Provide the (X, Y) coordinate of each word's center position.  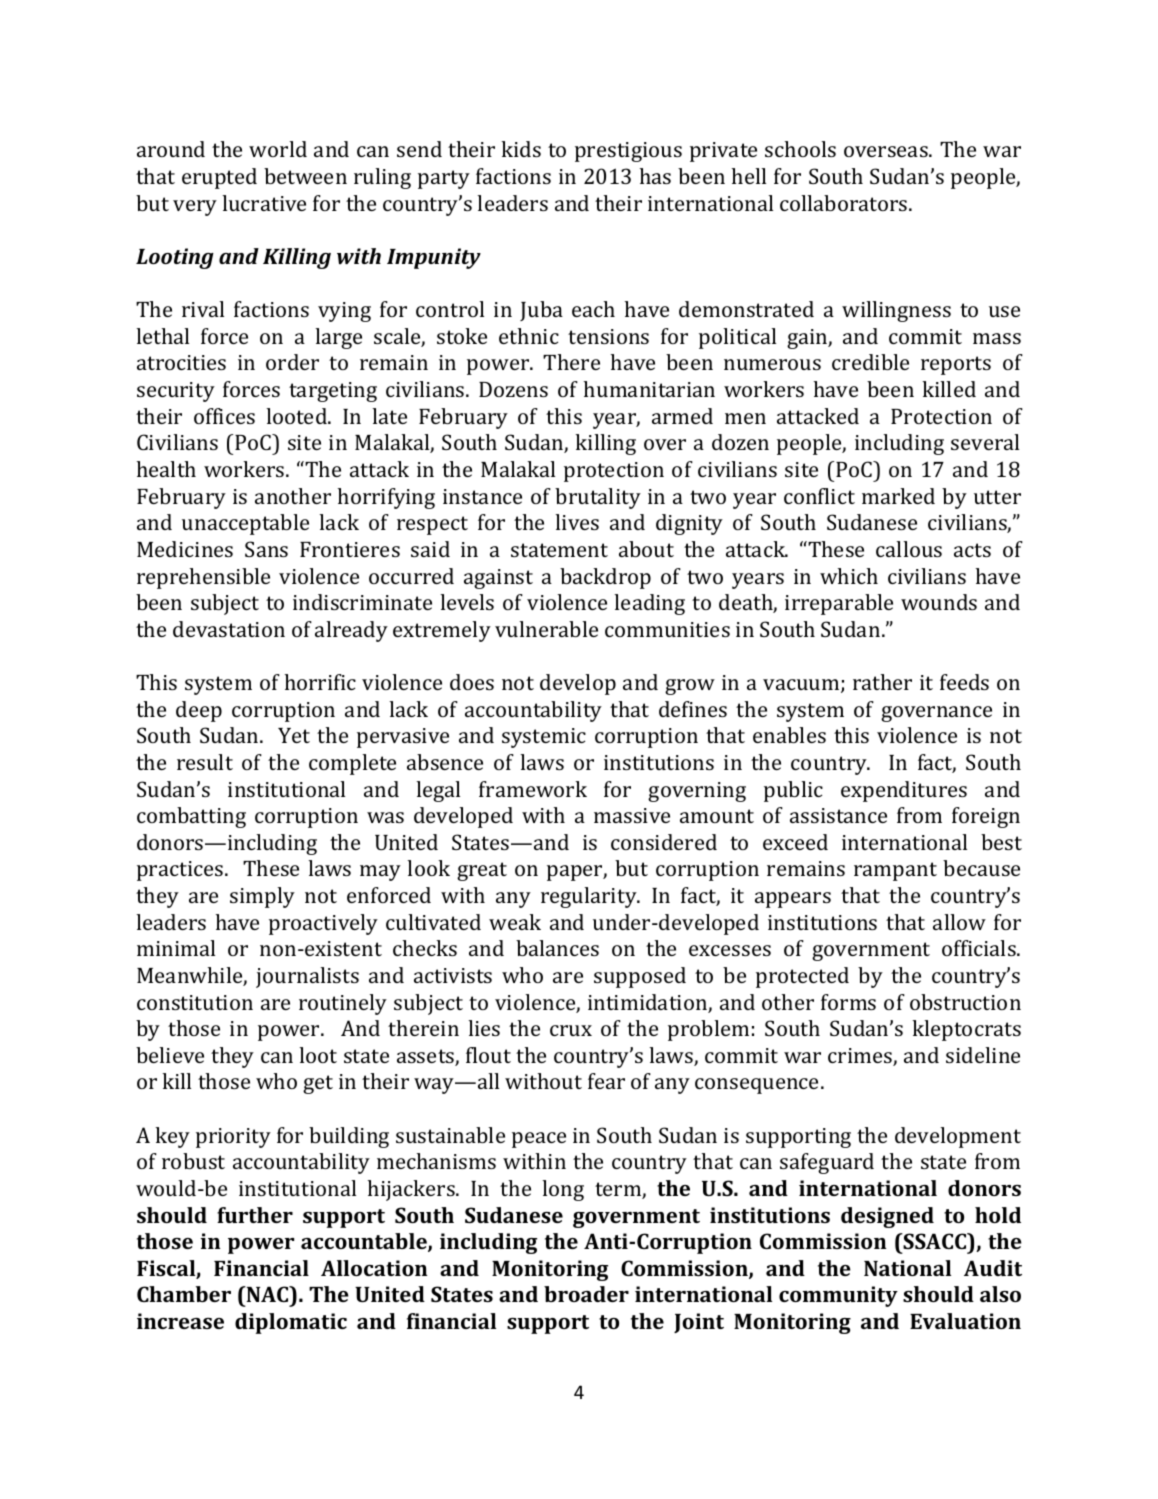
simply (262, 897)
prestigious (628, 152)
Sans (266, 549)
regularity (590, 897)
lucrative (264, 203)
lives (577, 522)
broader (586, 1294)
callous (909, 549)
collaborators (845, 203)
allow (959, 922)
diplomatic (291, 1323)
